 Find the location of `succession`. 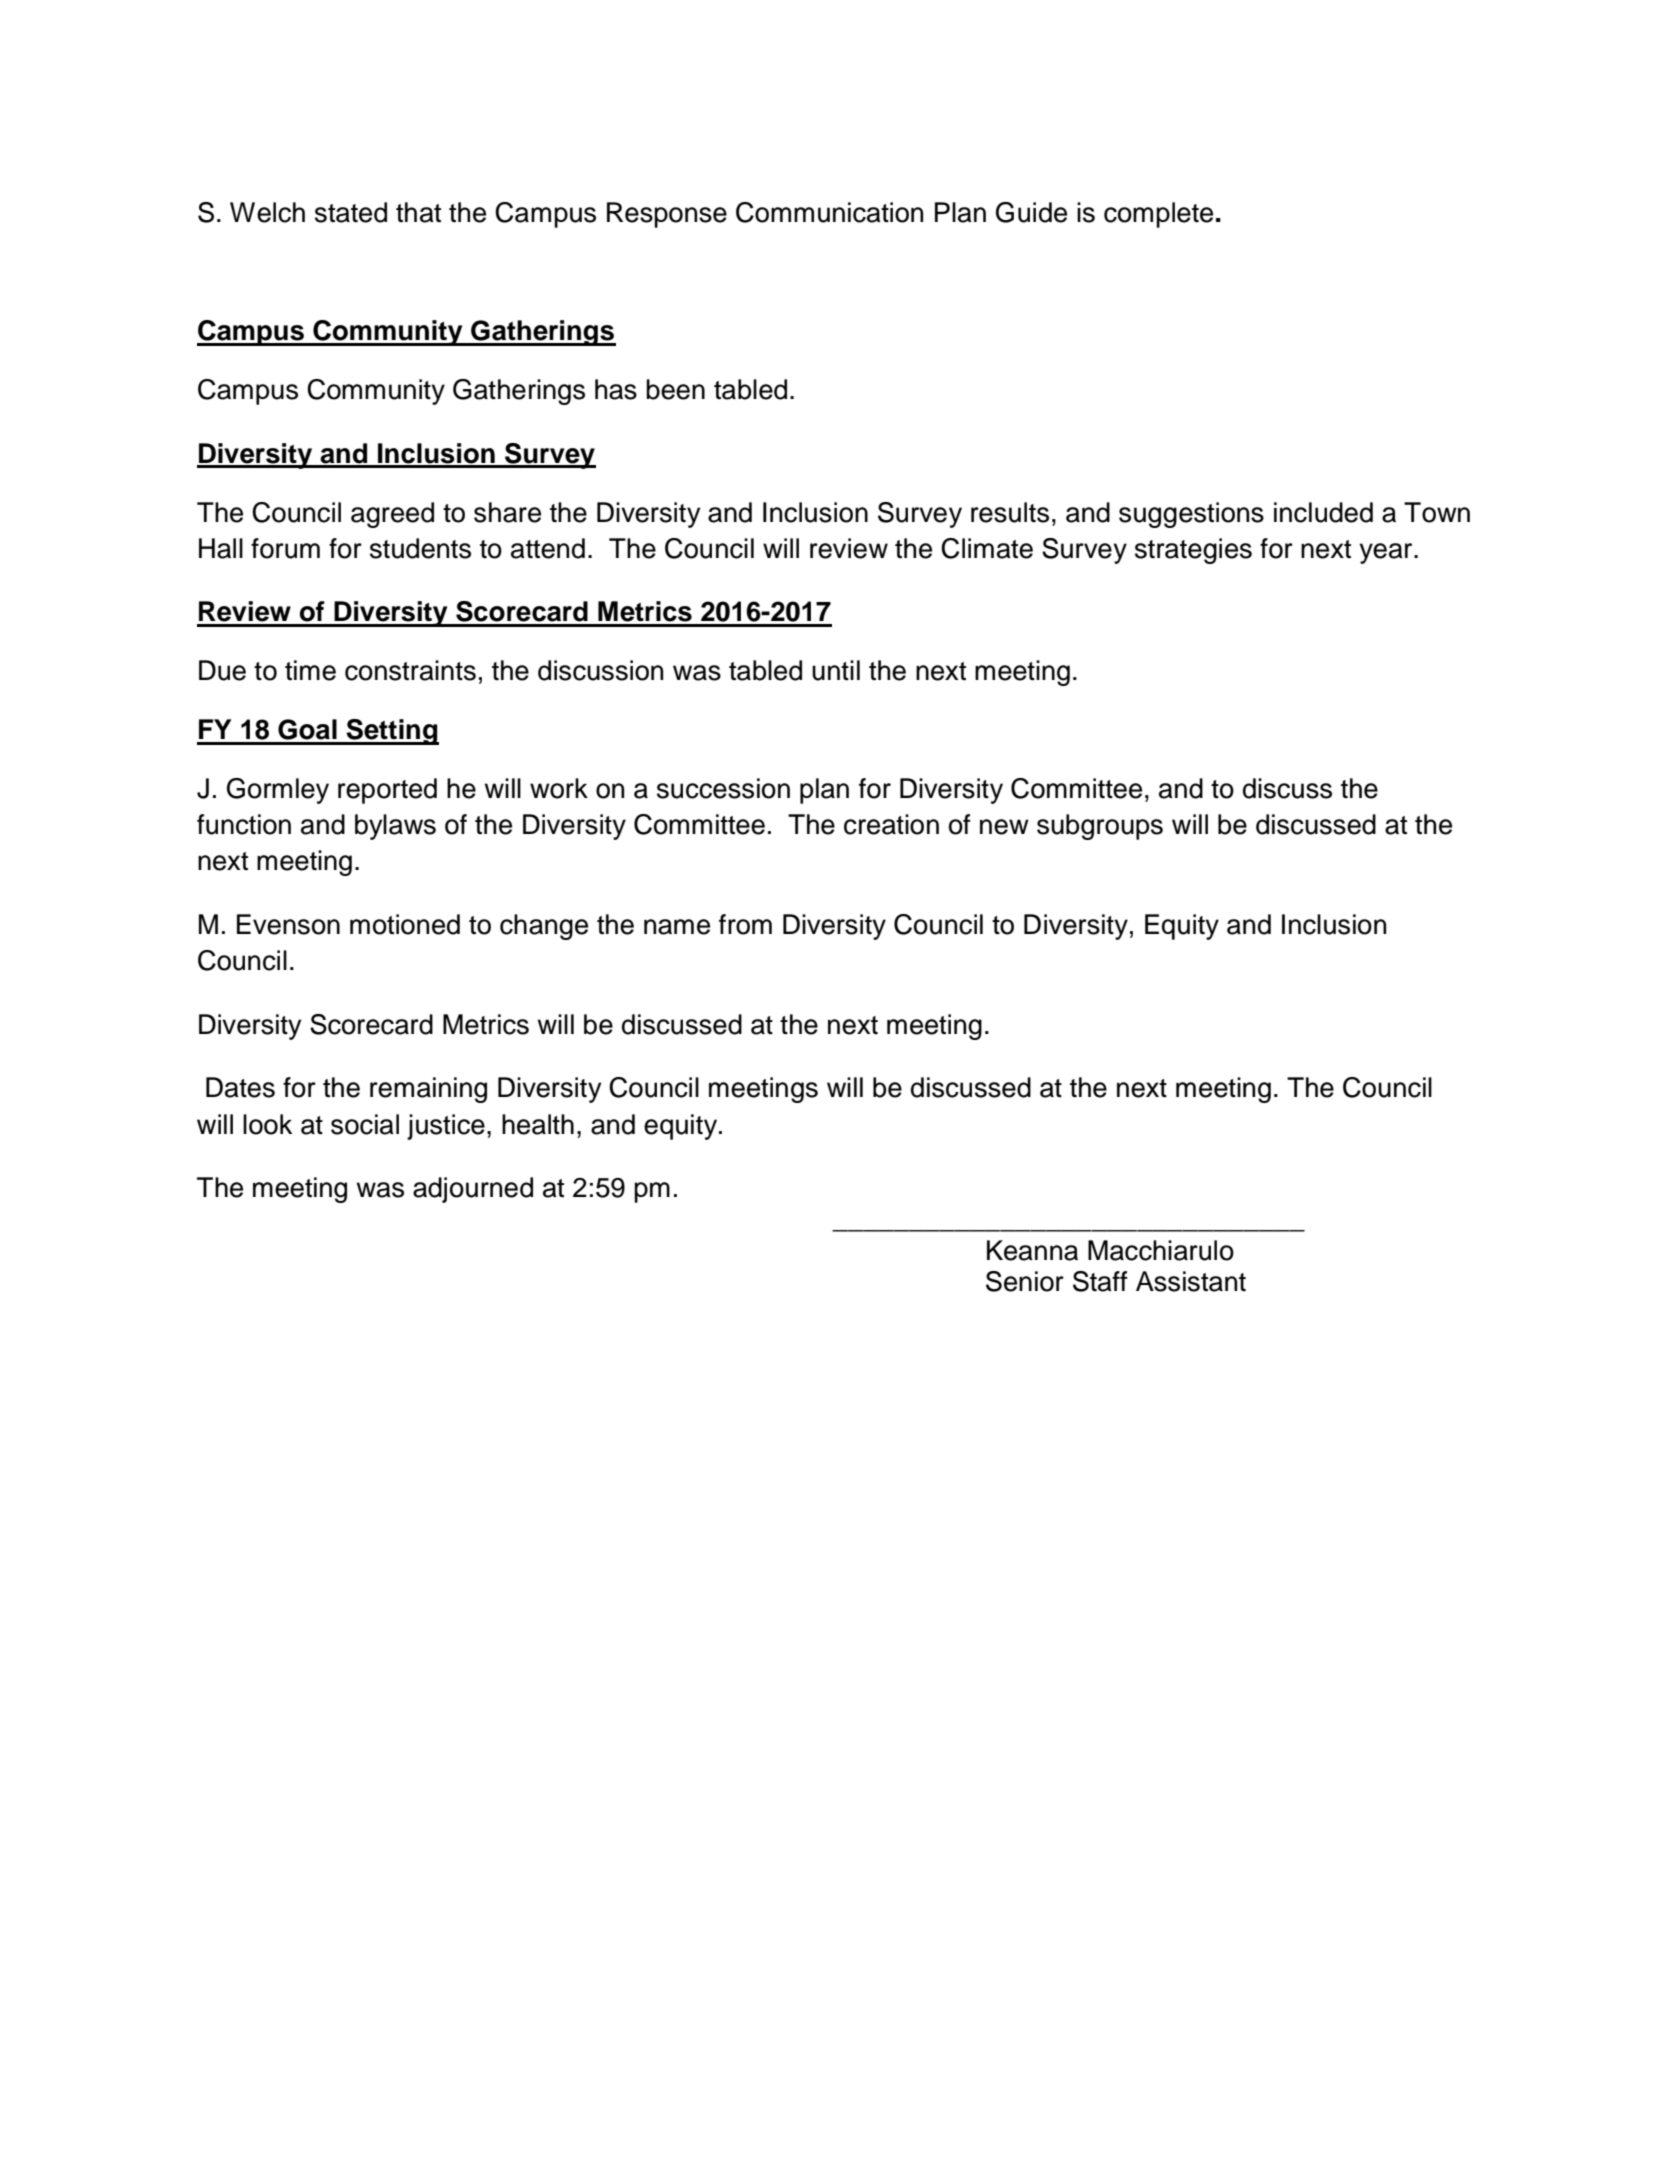

succession is located at coordinates (723, 788).
